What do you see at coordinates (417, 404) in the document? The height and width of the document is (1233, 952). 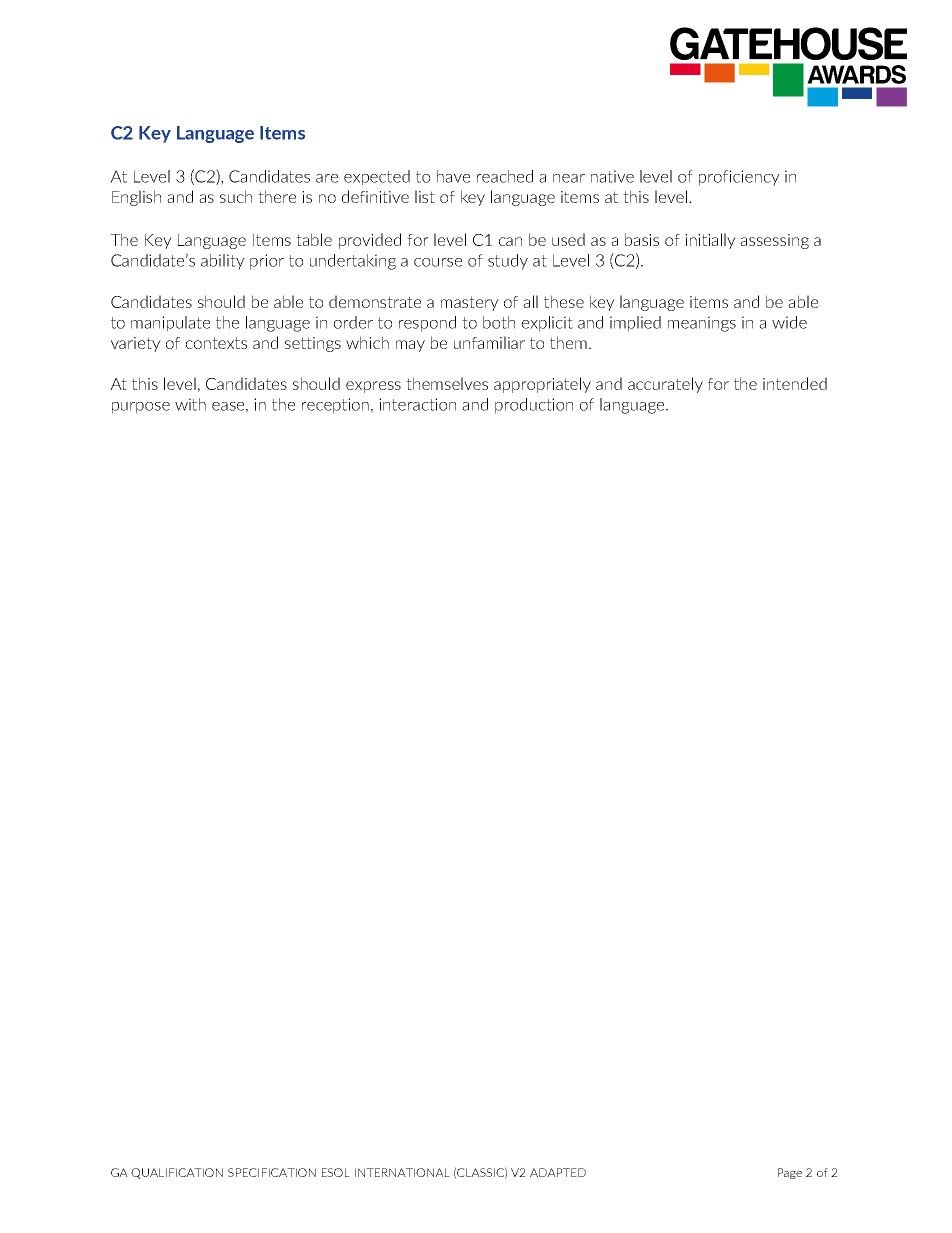 I see `interaction` at bounding box center [417, 404].
